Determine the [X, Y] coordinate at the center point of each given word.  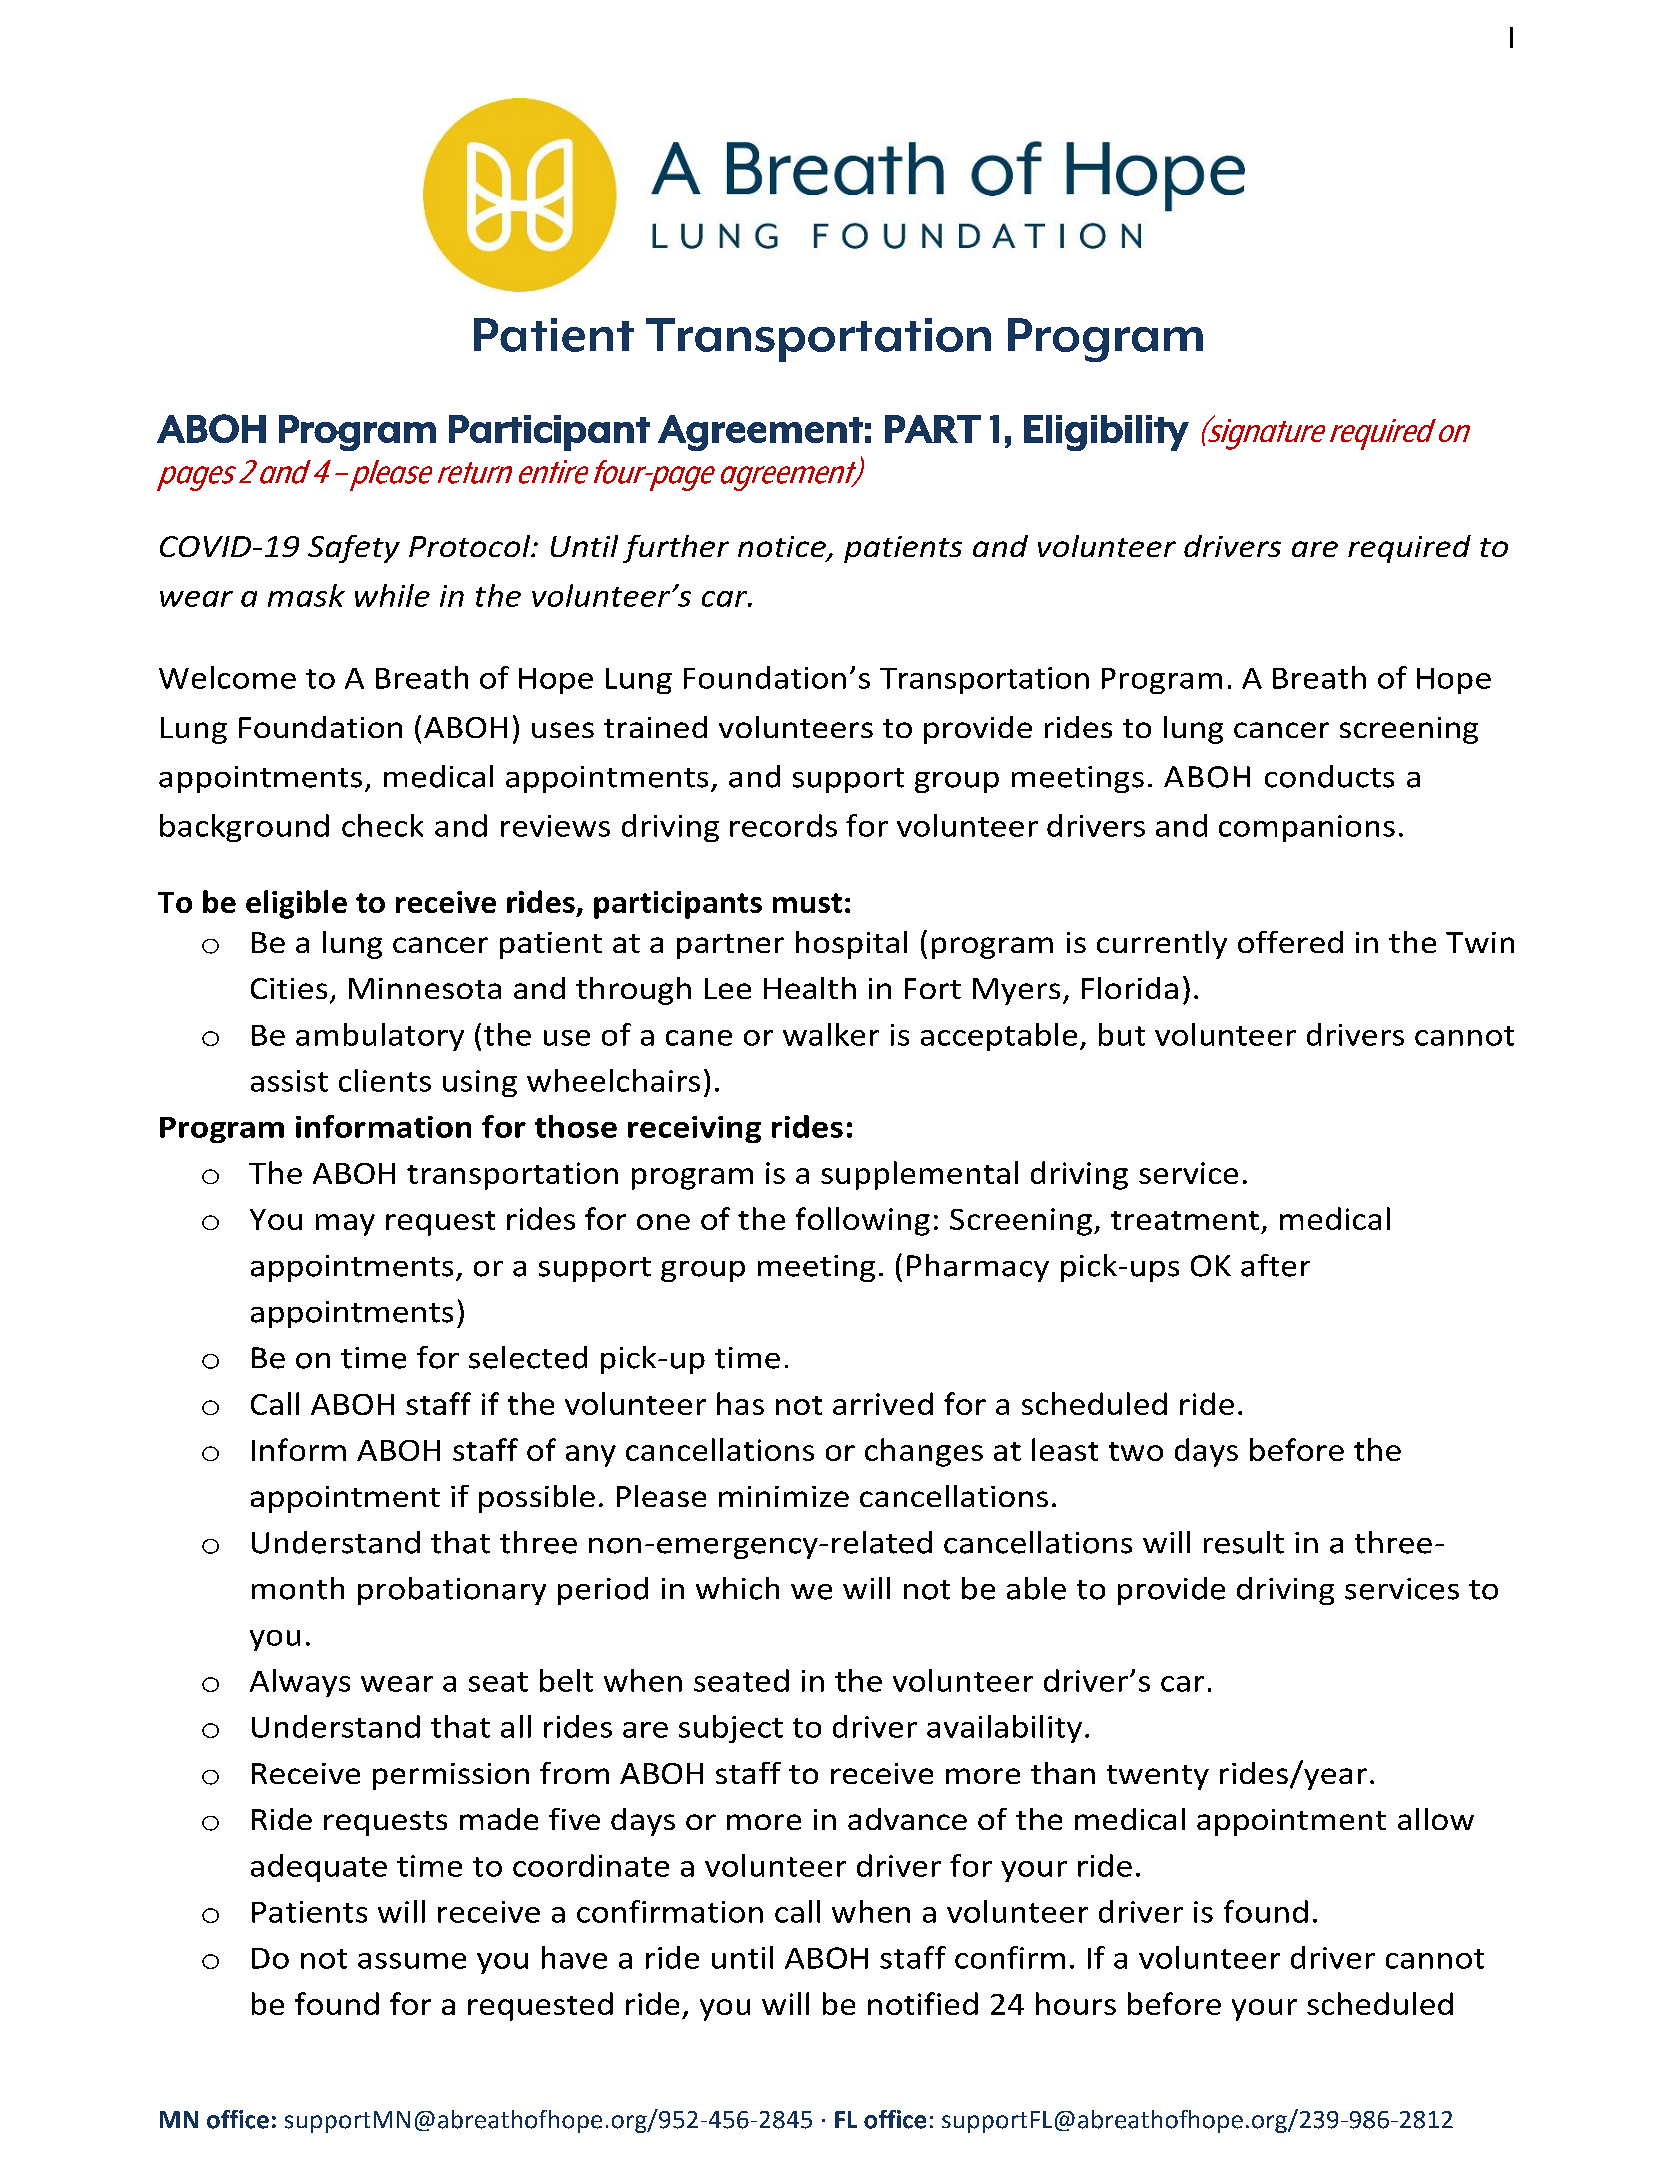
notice [783, 548]
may [345, 1225]
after [1275, 1265]
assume [412, 1961]
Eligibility [1106, 433]
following [863, 1221]
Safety [354, 549]
